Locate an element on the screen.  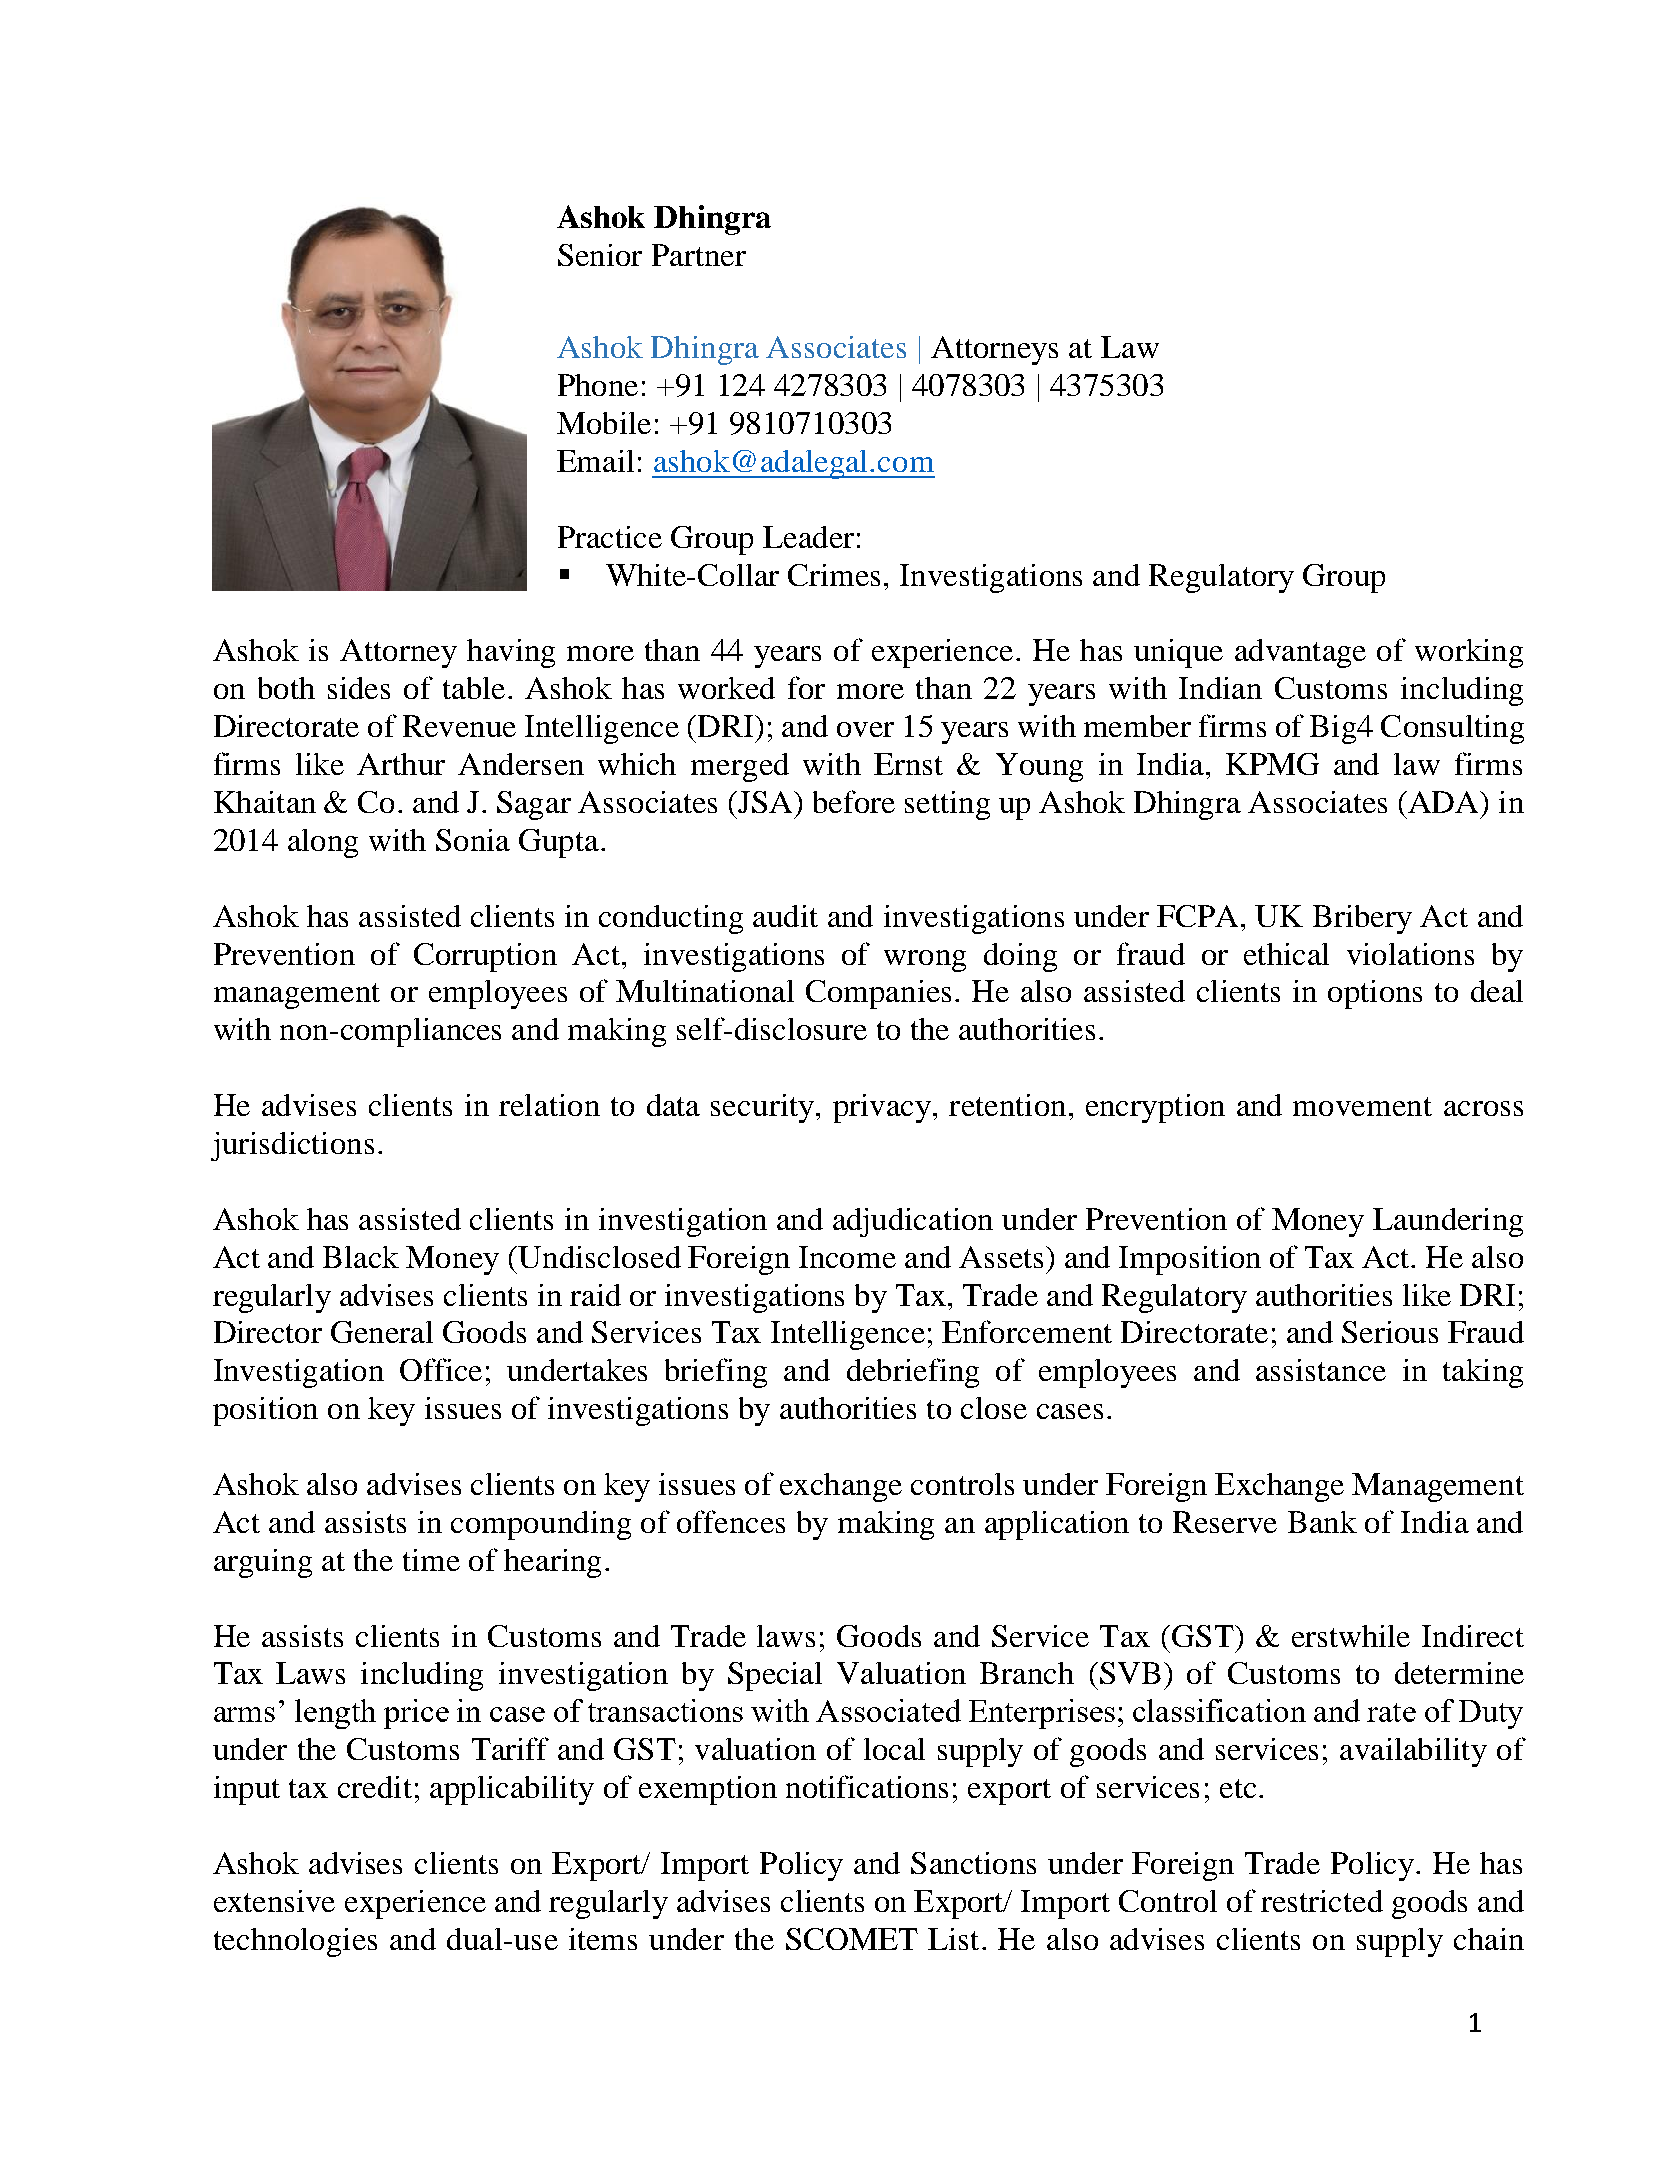
Senior is located at coordinates (600, 255).
